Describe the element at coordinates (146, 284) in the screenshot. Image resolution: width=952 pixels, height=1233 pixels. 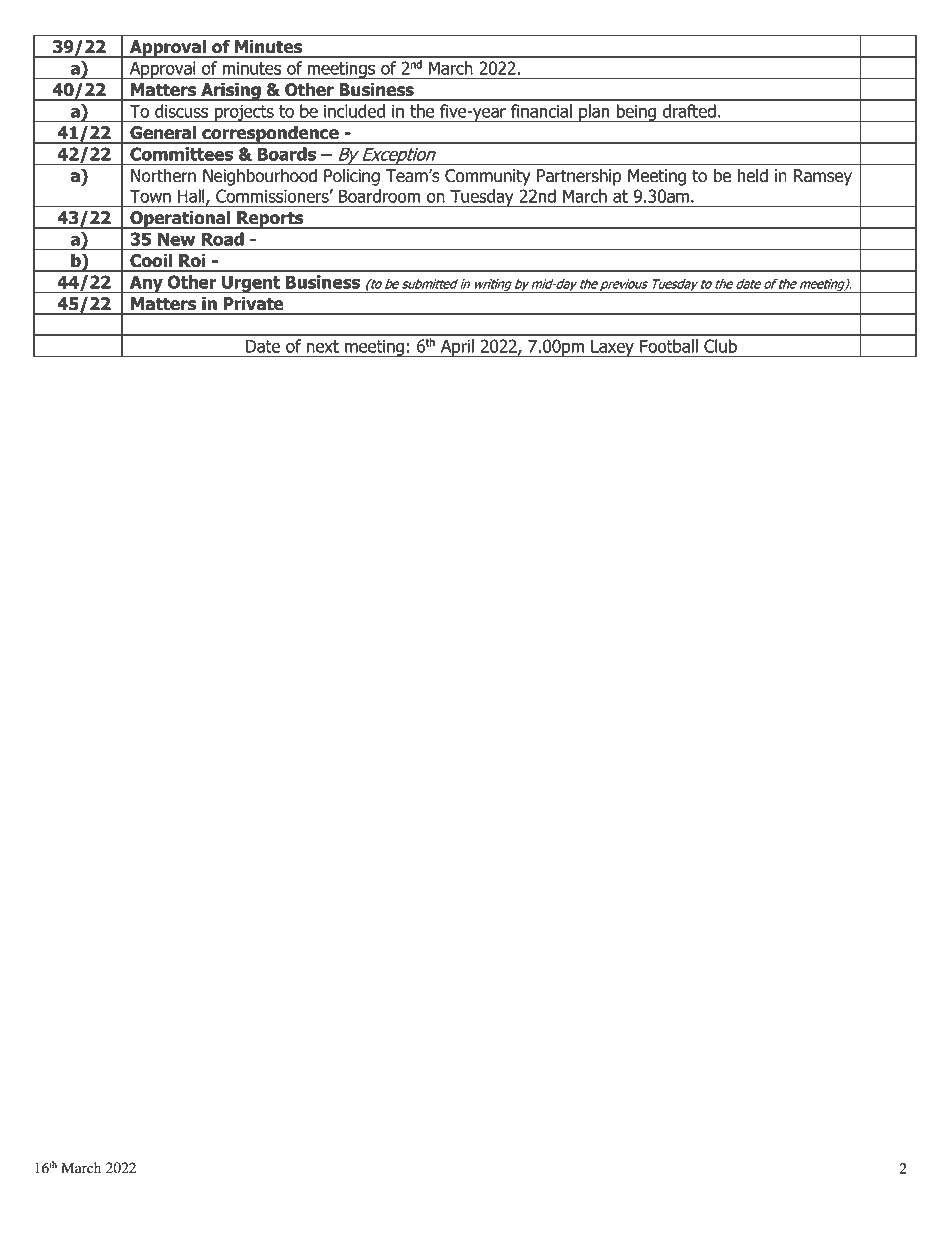
I see `Any` at that location.
